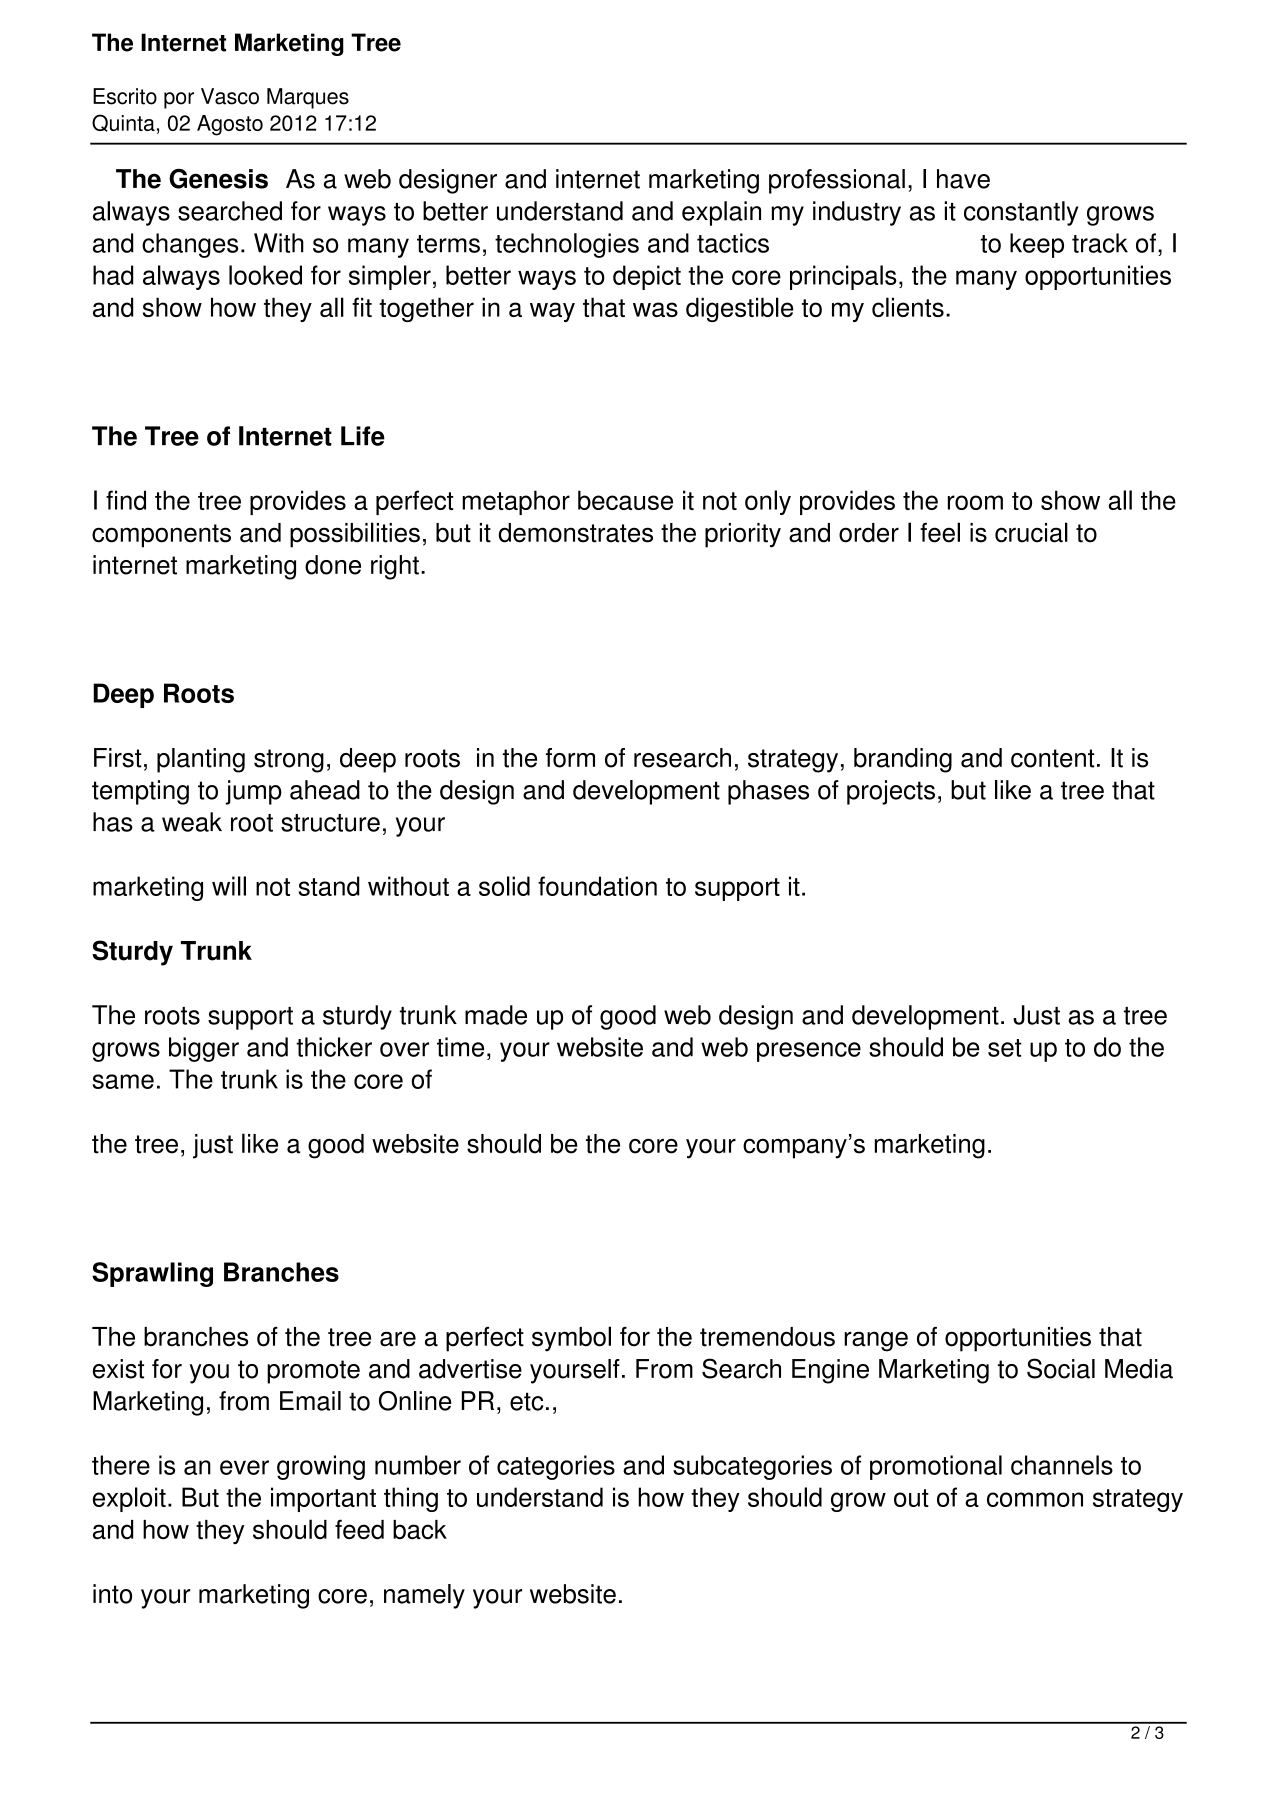 The width and height of the image is (1277, 1805). I want to click on will, so click(229, 886).
